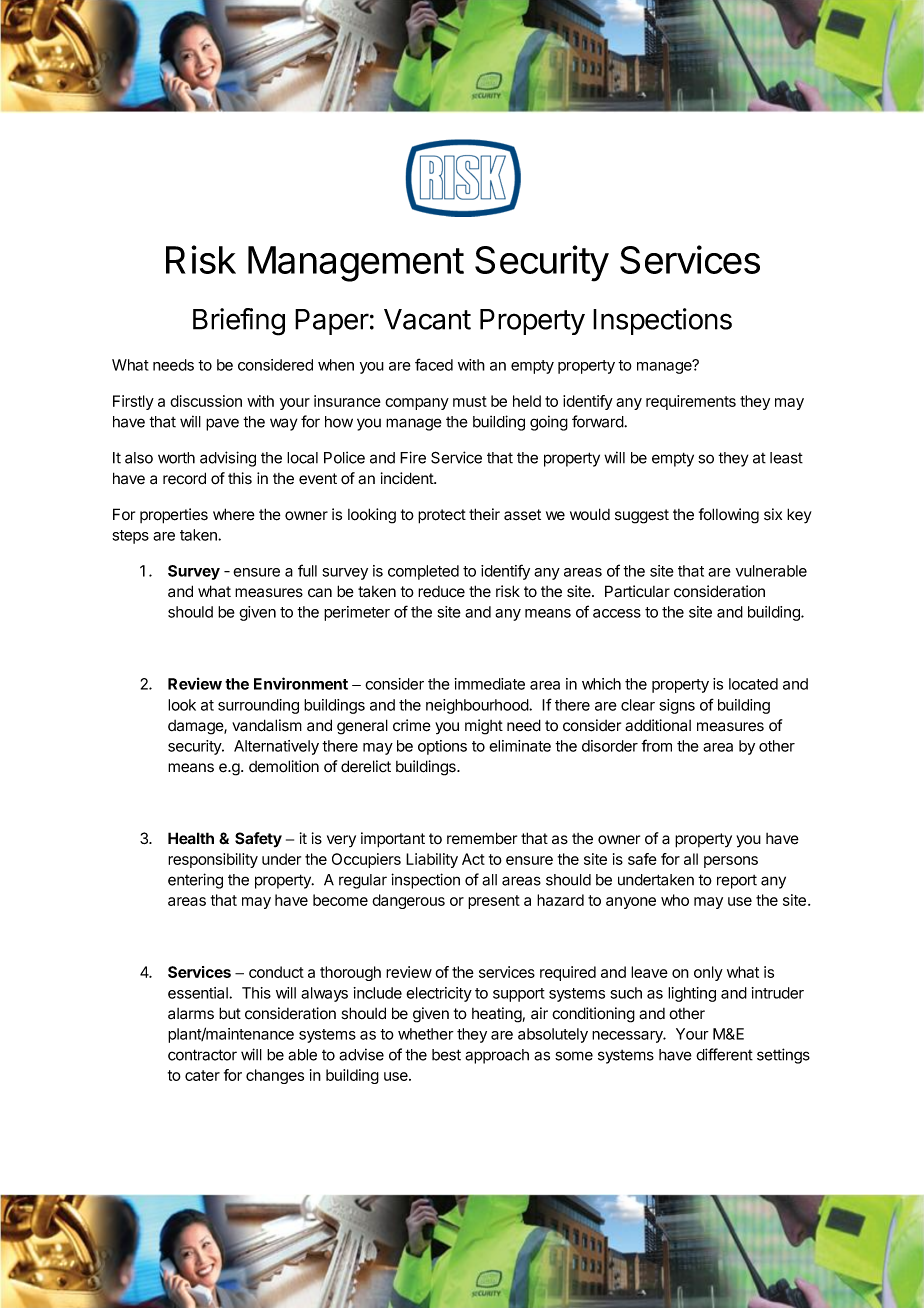 This screenshot has width=924, height=1308. I want to click on different, so click(724, 1054).
